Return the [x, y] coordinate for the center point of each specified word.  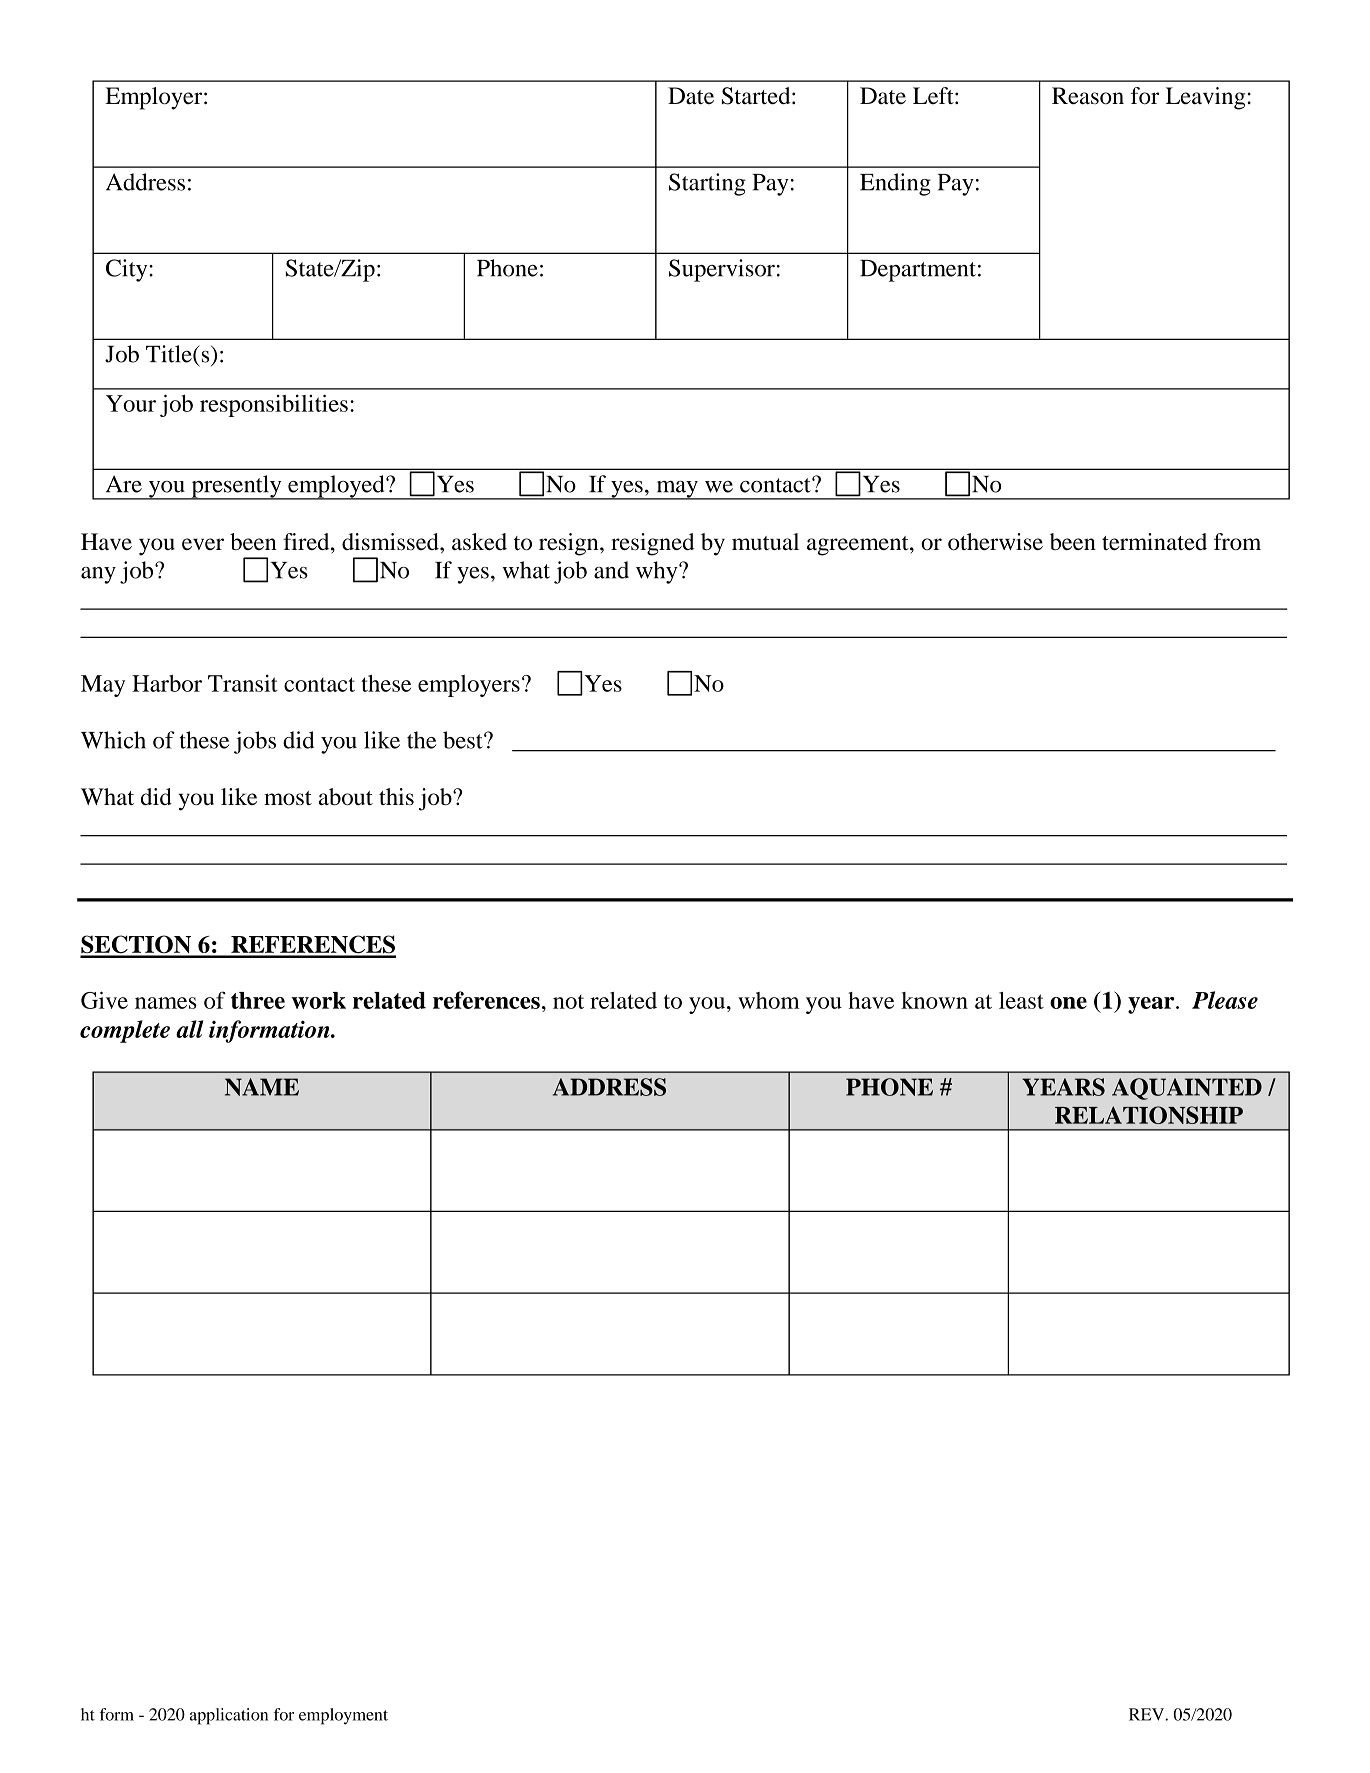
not [568, 1002]
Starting [707, 184]
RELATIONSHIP [1149, 1115]
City [128, 270]
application [229, 1716]
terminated [1154, 541]
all [190, 1029]
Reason [1088, 96]
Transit [243, 683]
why [658, 572]
